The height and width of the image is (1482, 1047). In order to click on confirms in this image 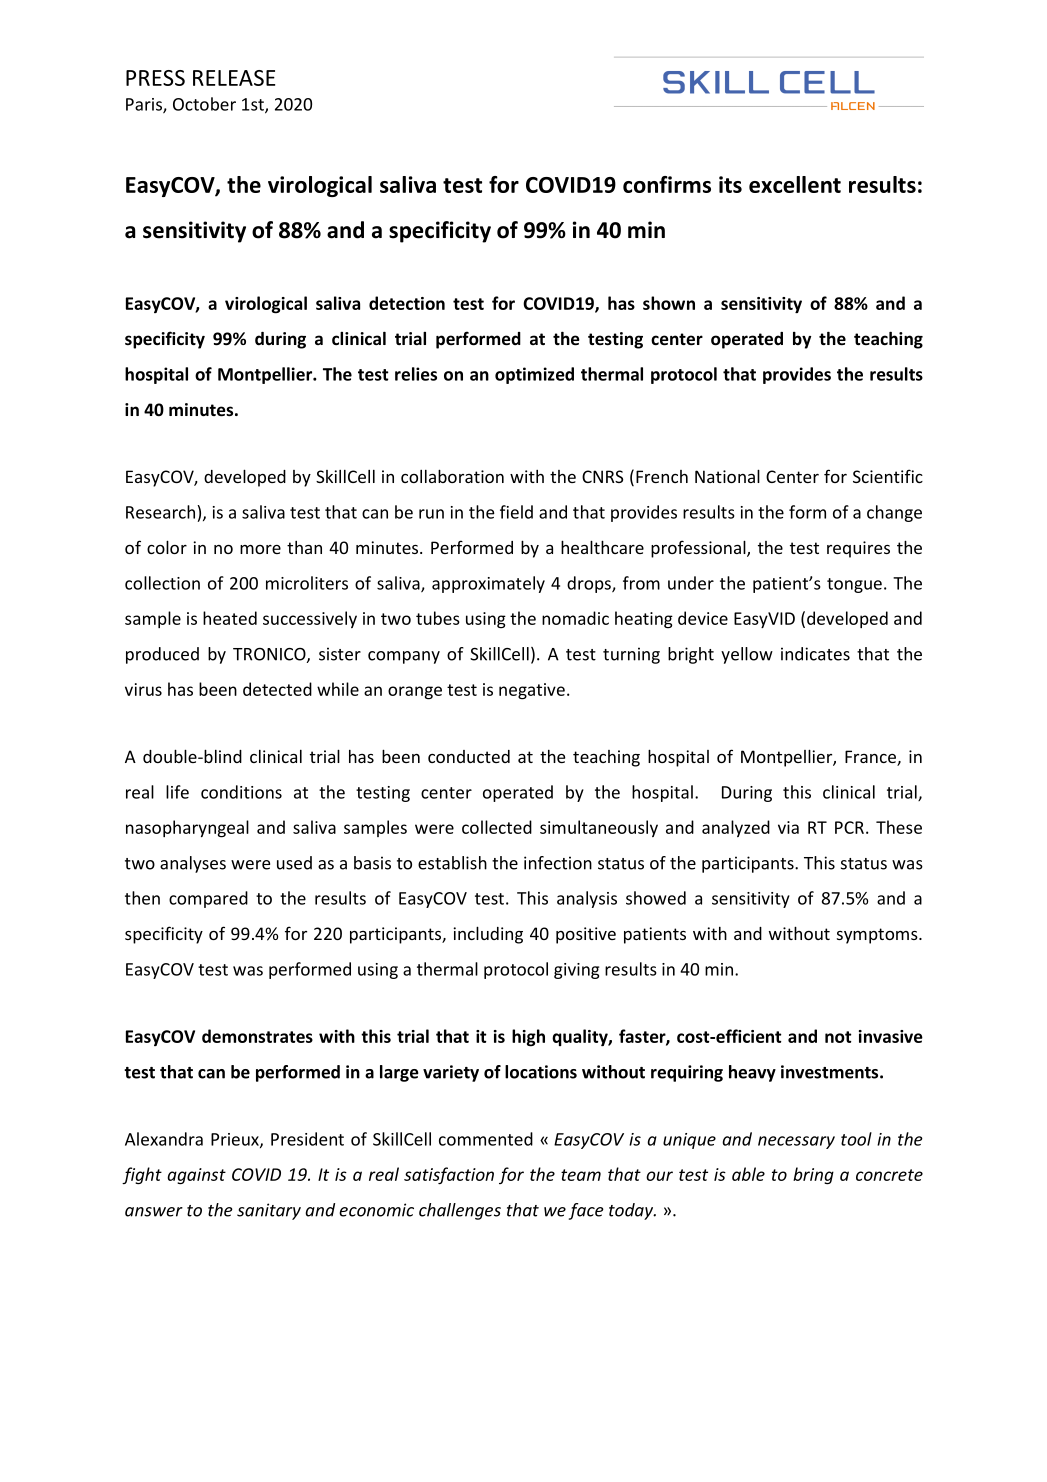, I will do `click(667, 184)`.
